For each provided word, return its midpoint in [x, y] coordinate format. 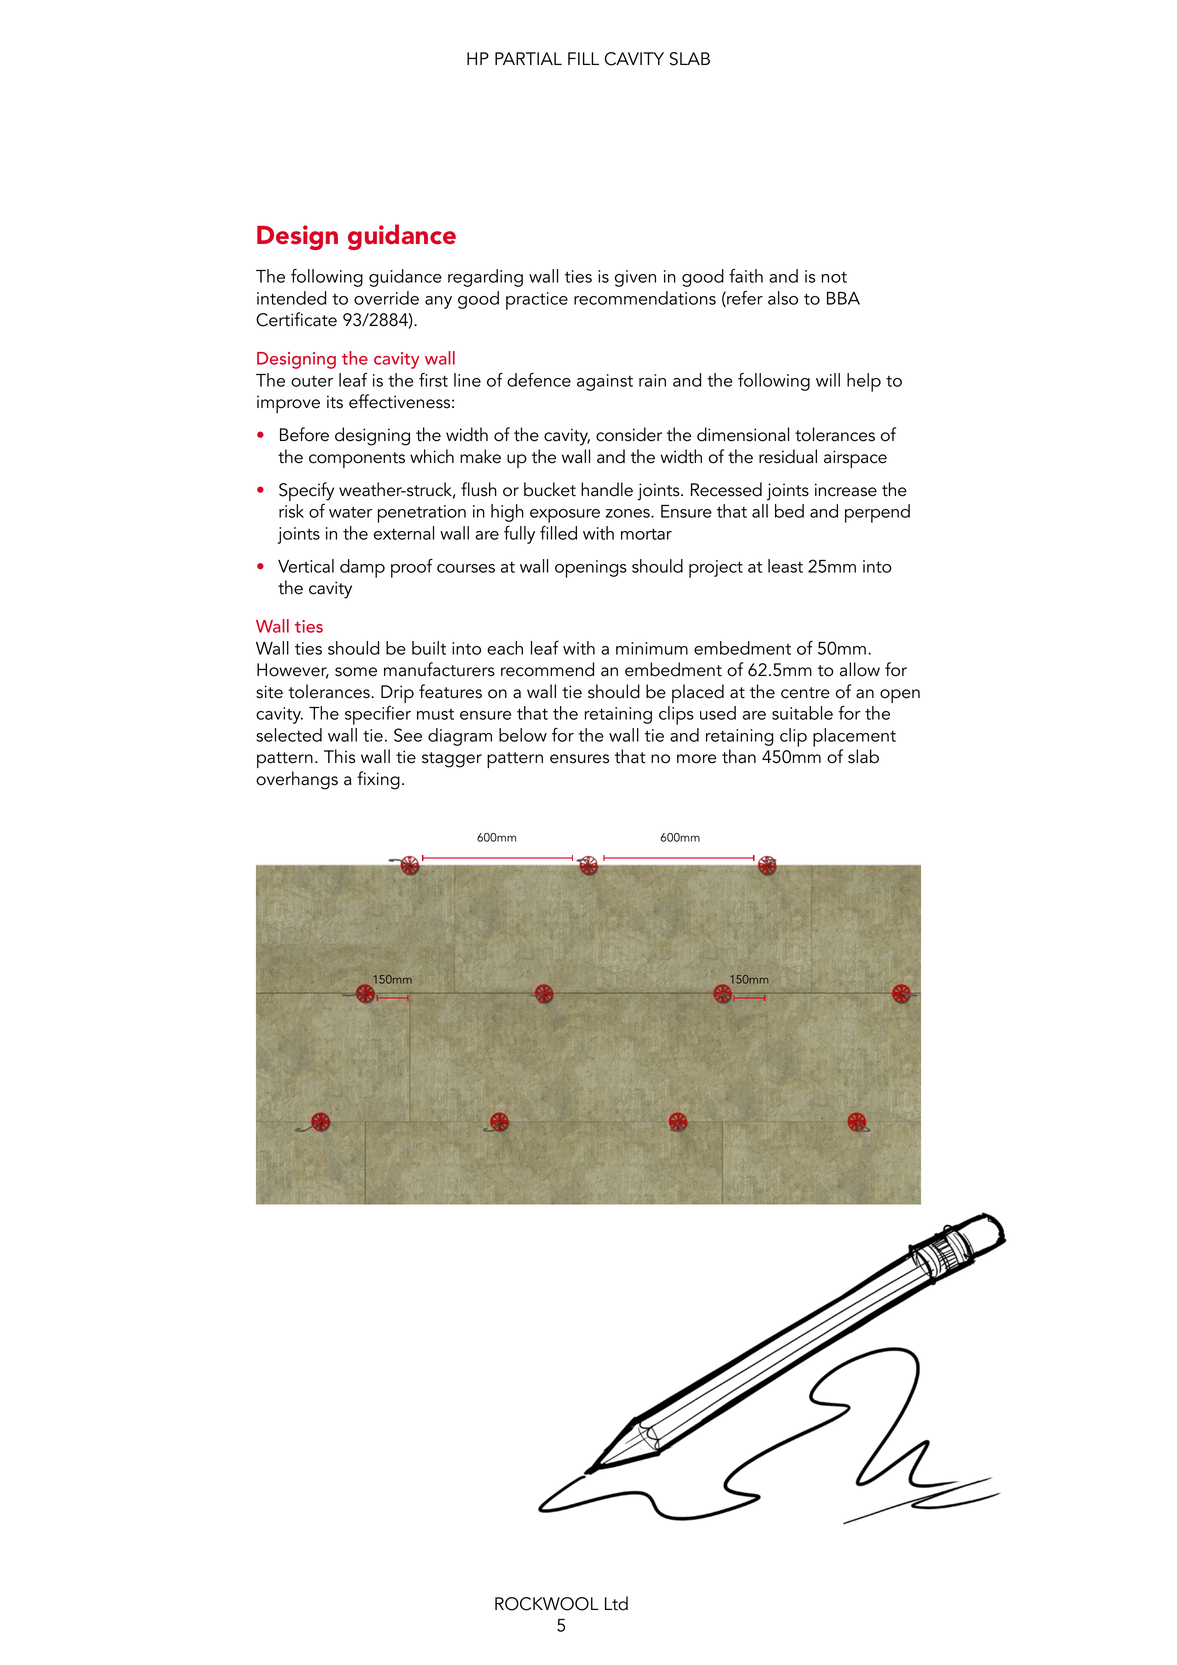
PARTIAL [528, 58]
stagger [452, 760]
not [834, 277]
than [739, 756]
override [386, 298]
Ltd [616, 1603]
